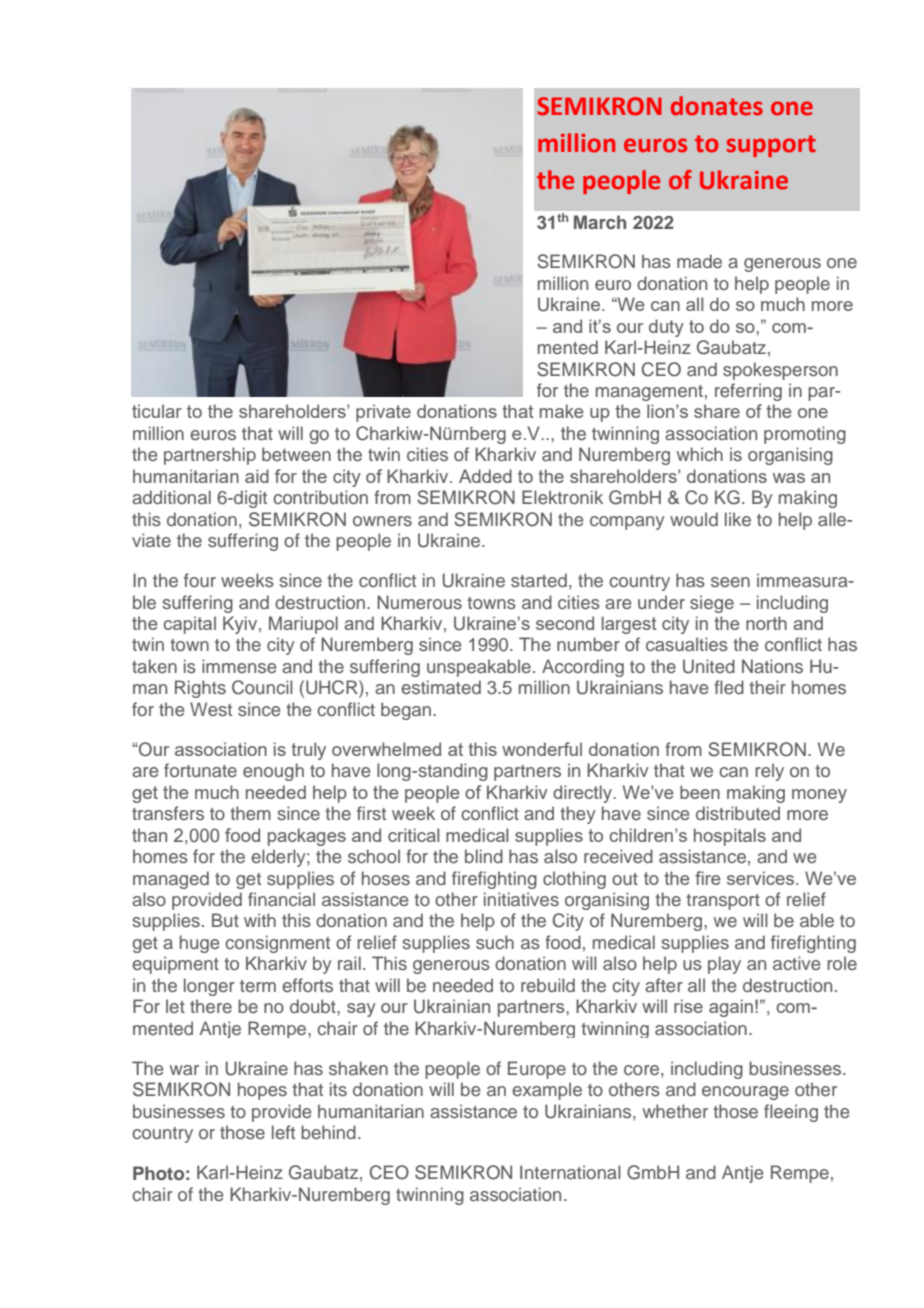 This image has width=924, height=1308. Describe the element at coordinates (547, 1091) in the image. I see `example` at that location.
